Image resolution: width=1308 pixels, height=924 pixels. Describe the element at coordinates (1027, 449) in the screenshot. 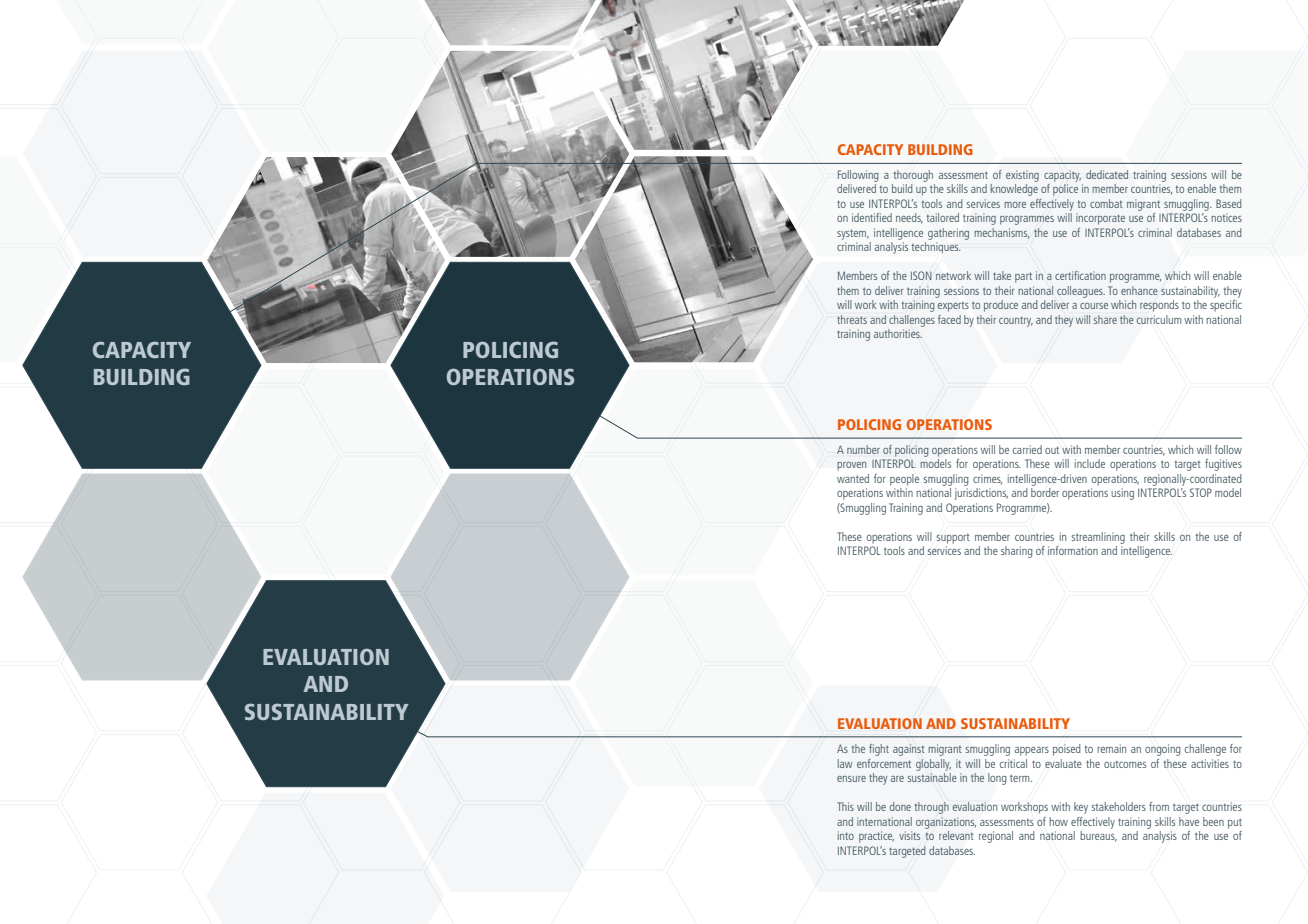

I see `carried` at that location.
